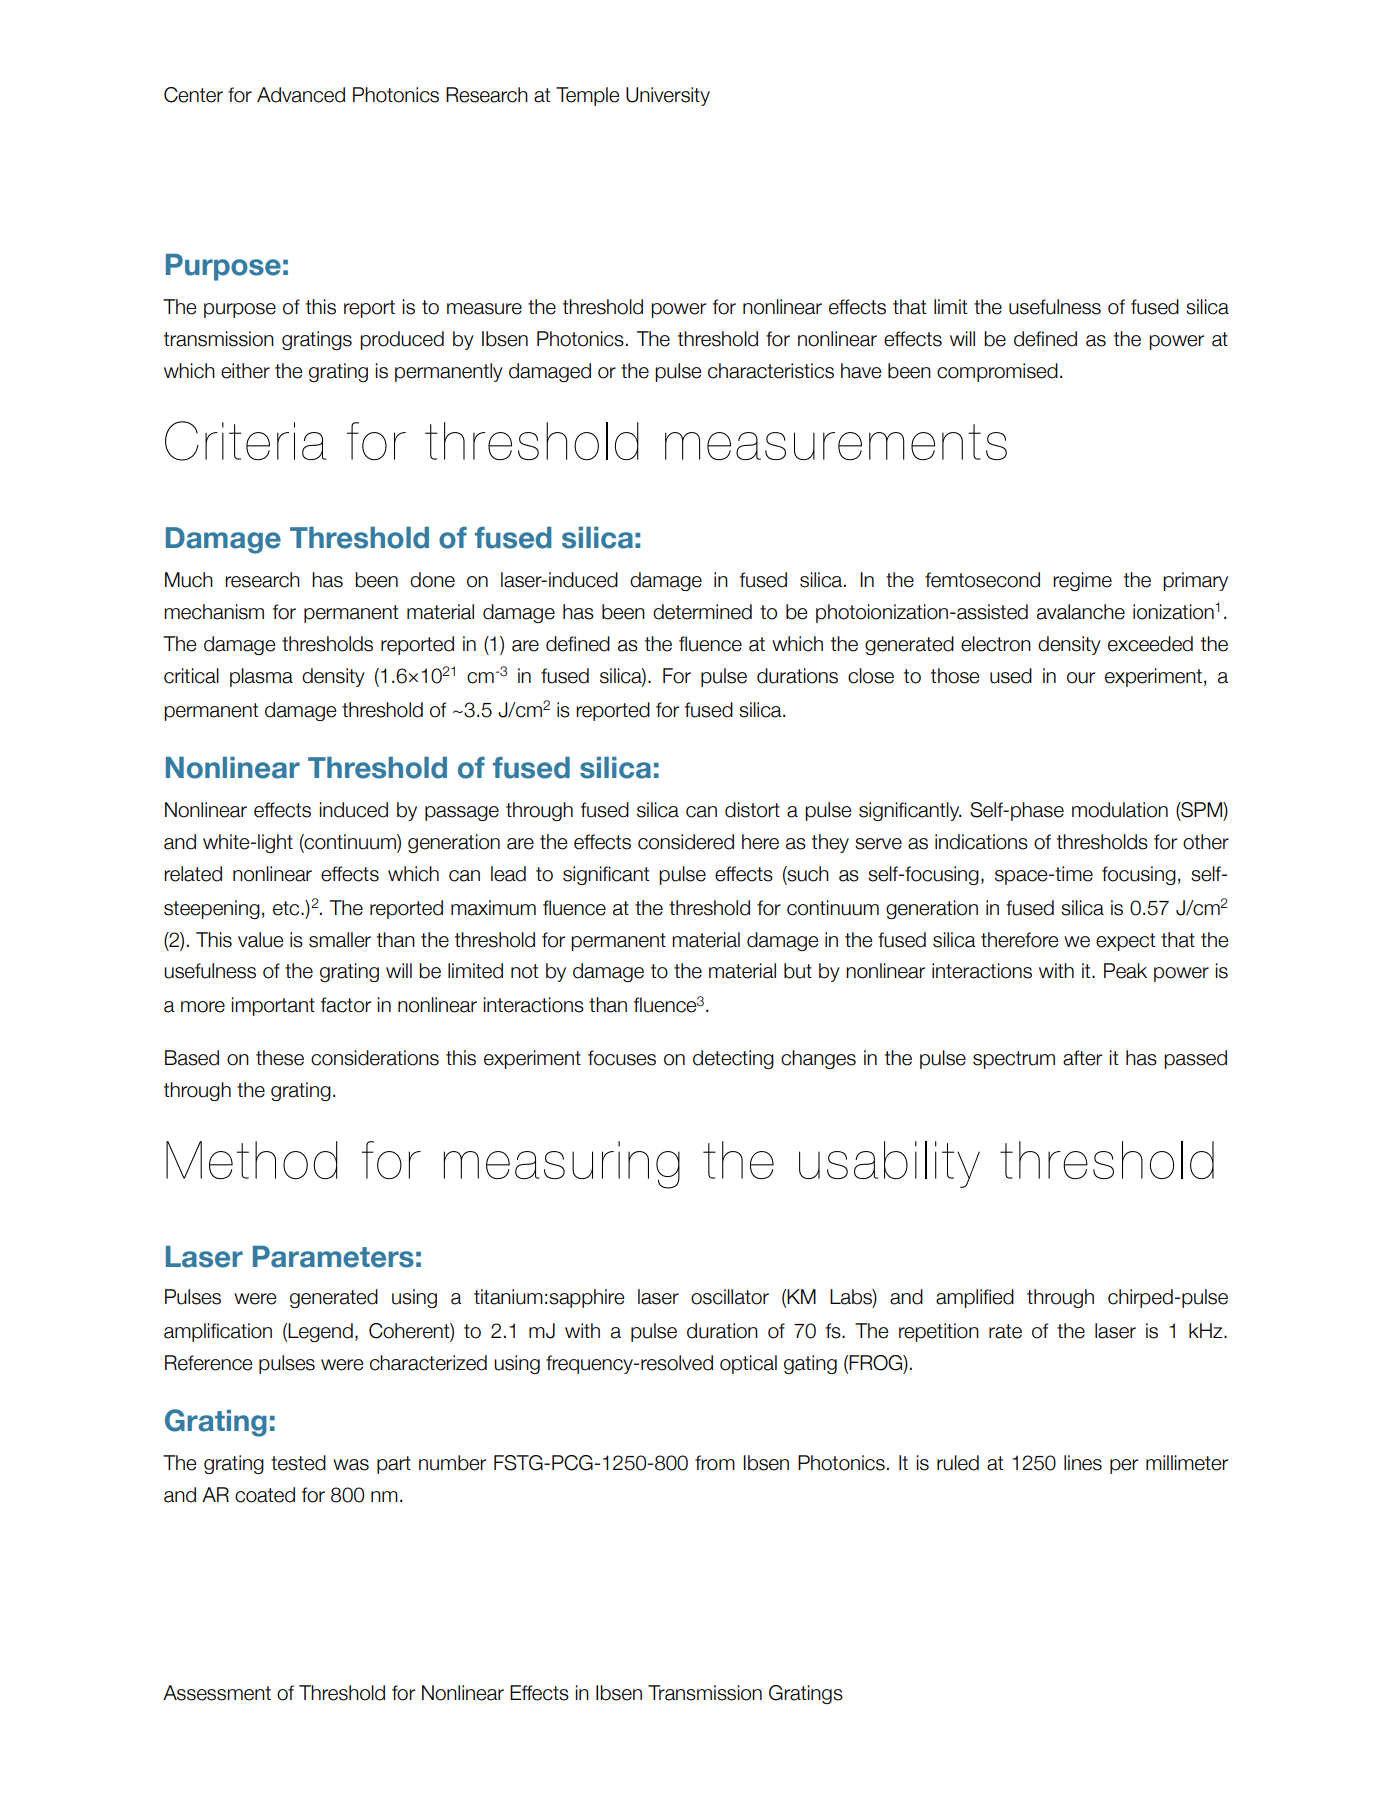 This page has height=1802, width=1392. I want to click on expect, so click(1126, 942).
